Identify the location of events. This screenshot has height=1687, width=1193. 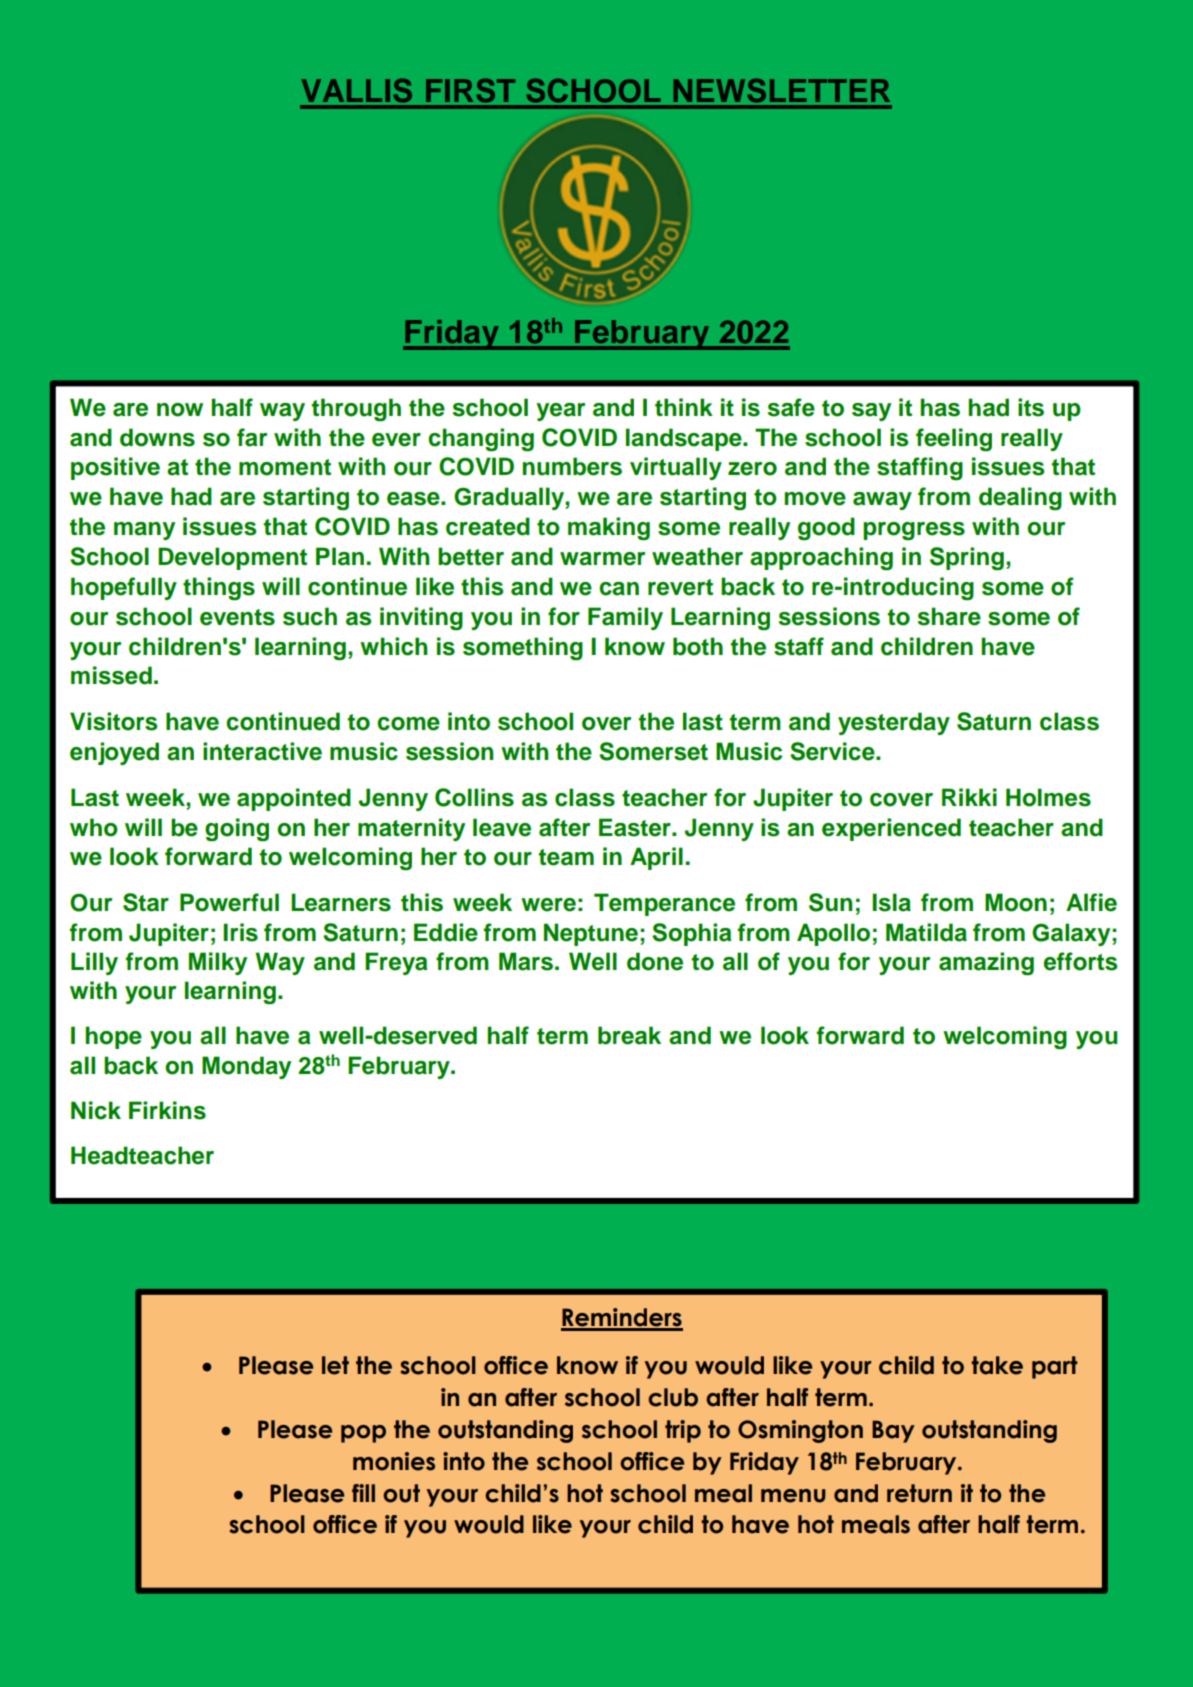
(237, 617).
